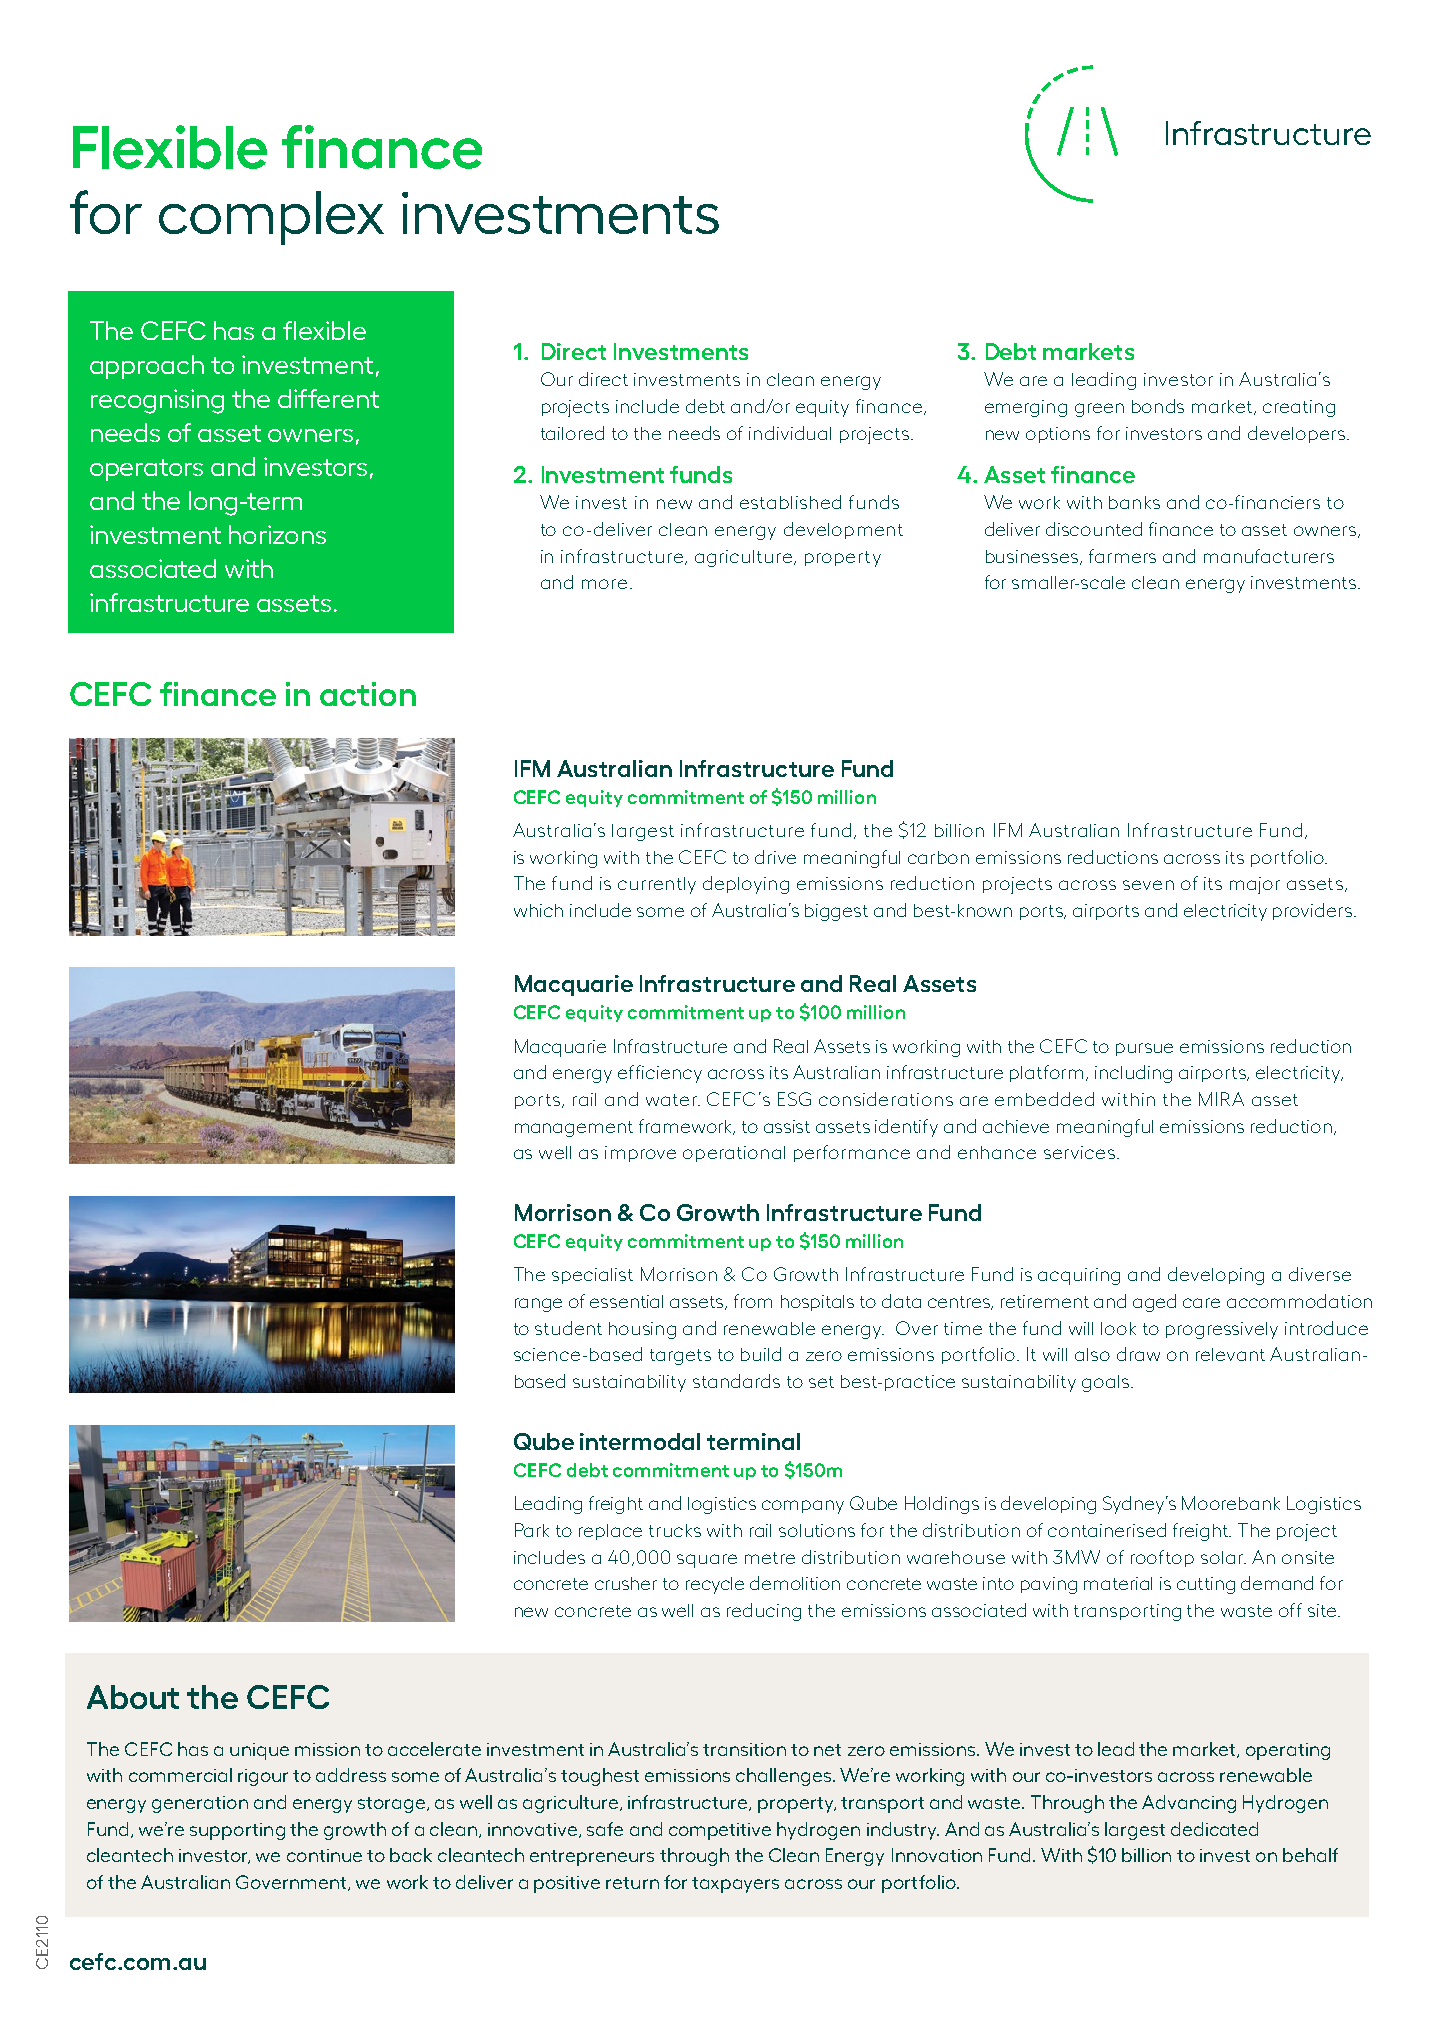  I want to click on individual, so click(790, 433).
